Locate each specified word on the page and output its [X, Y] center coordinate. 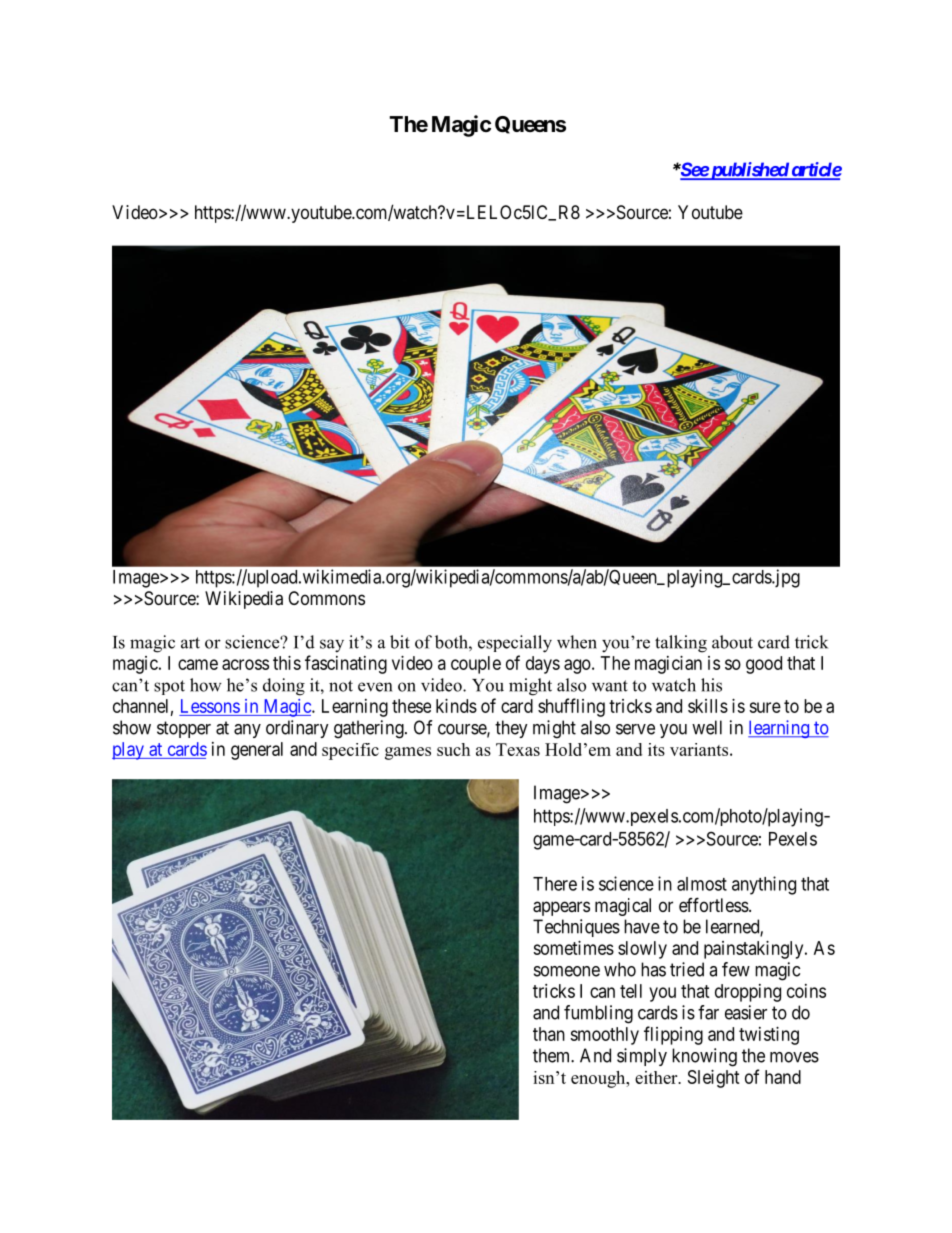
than [549, 1034]
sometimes [573, 948]
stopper [184, 729]
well [707, 727]
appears [561, 908]
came [198, 664]
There [555, 884]
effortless [714, 904]
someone [567, 971]
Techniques [576, 928]
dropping [748, 993]
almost [702, 884]
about [732, 642]
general [257, 751]
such [453, 749]
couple [476, 665]
